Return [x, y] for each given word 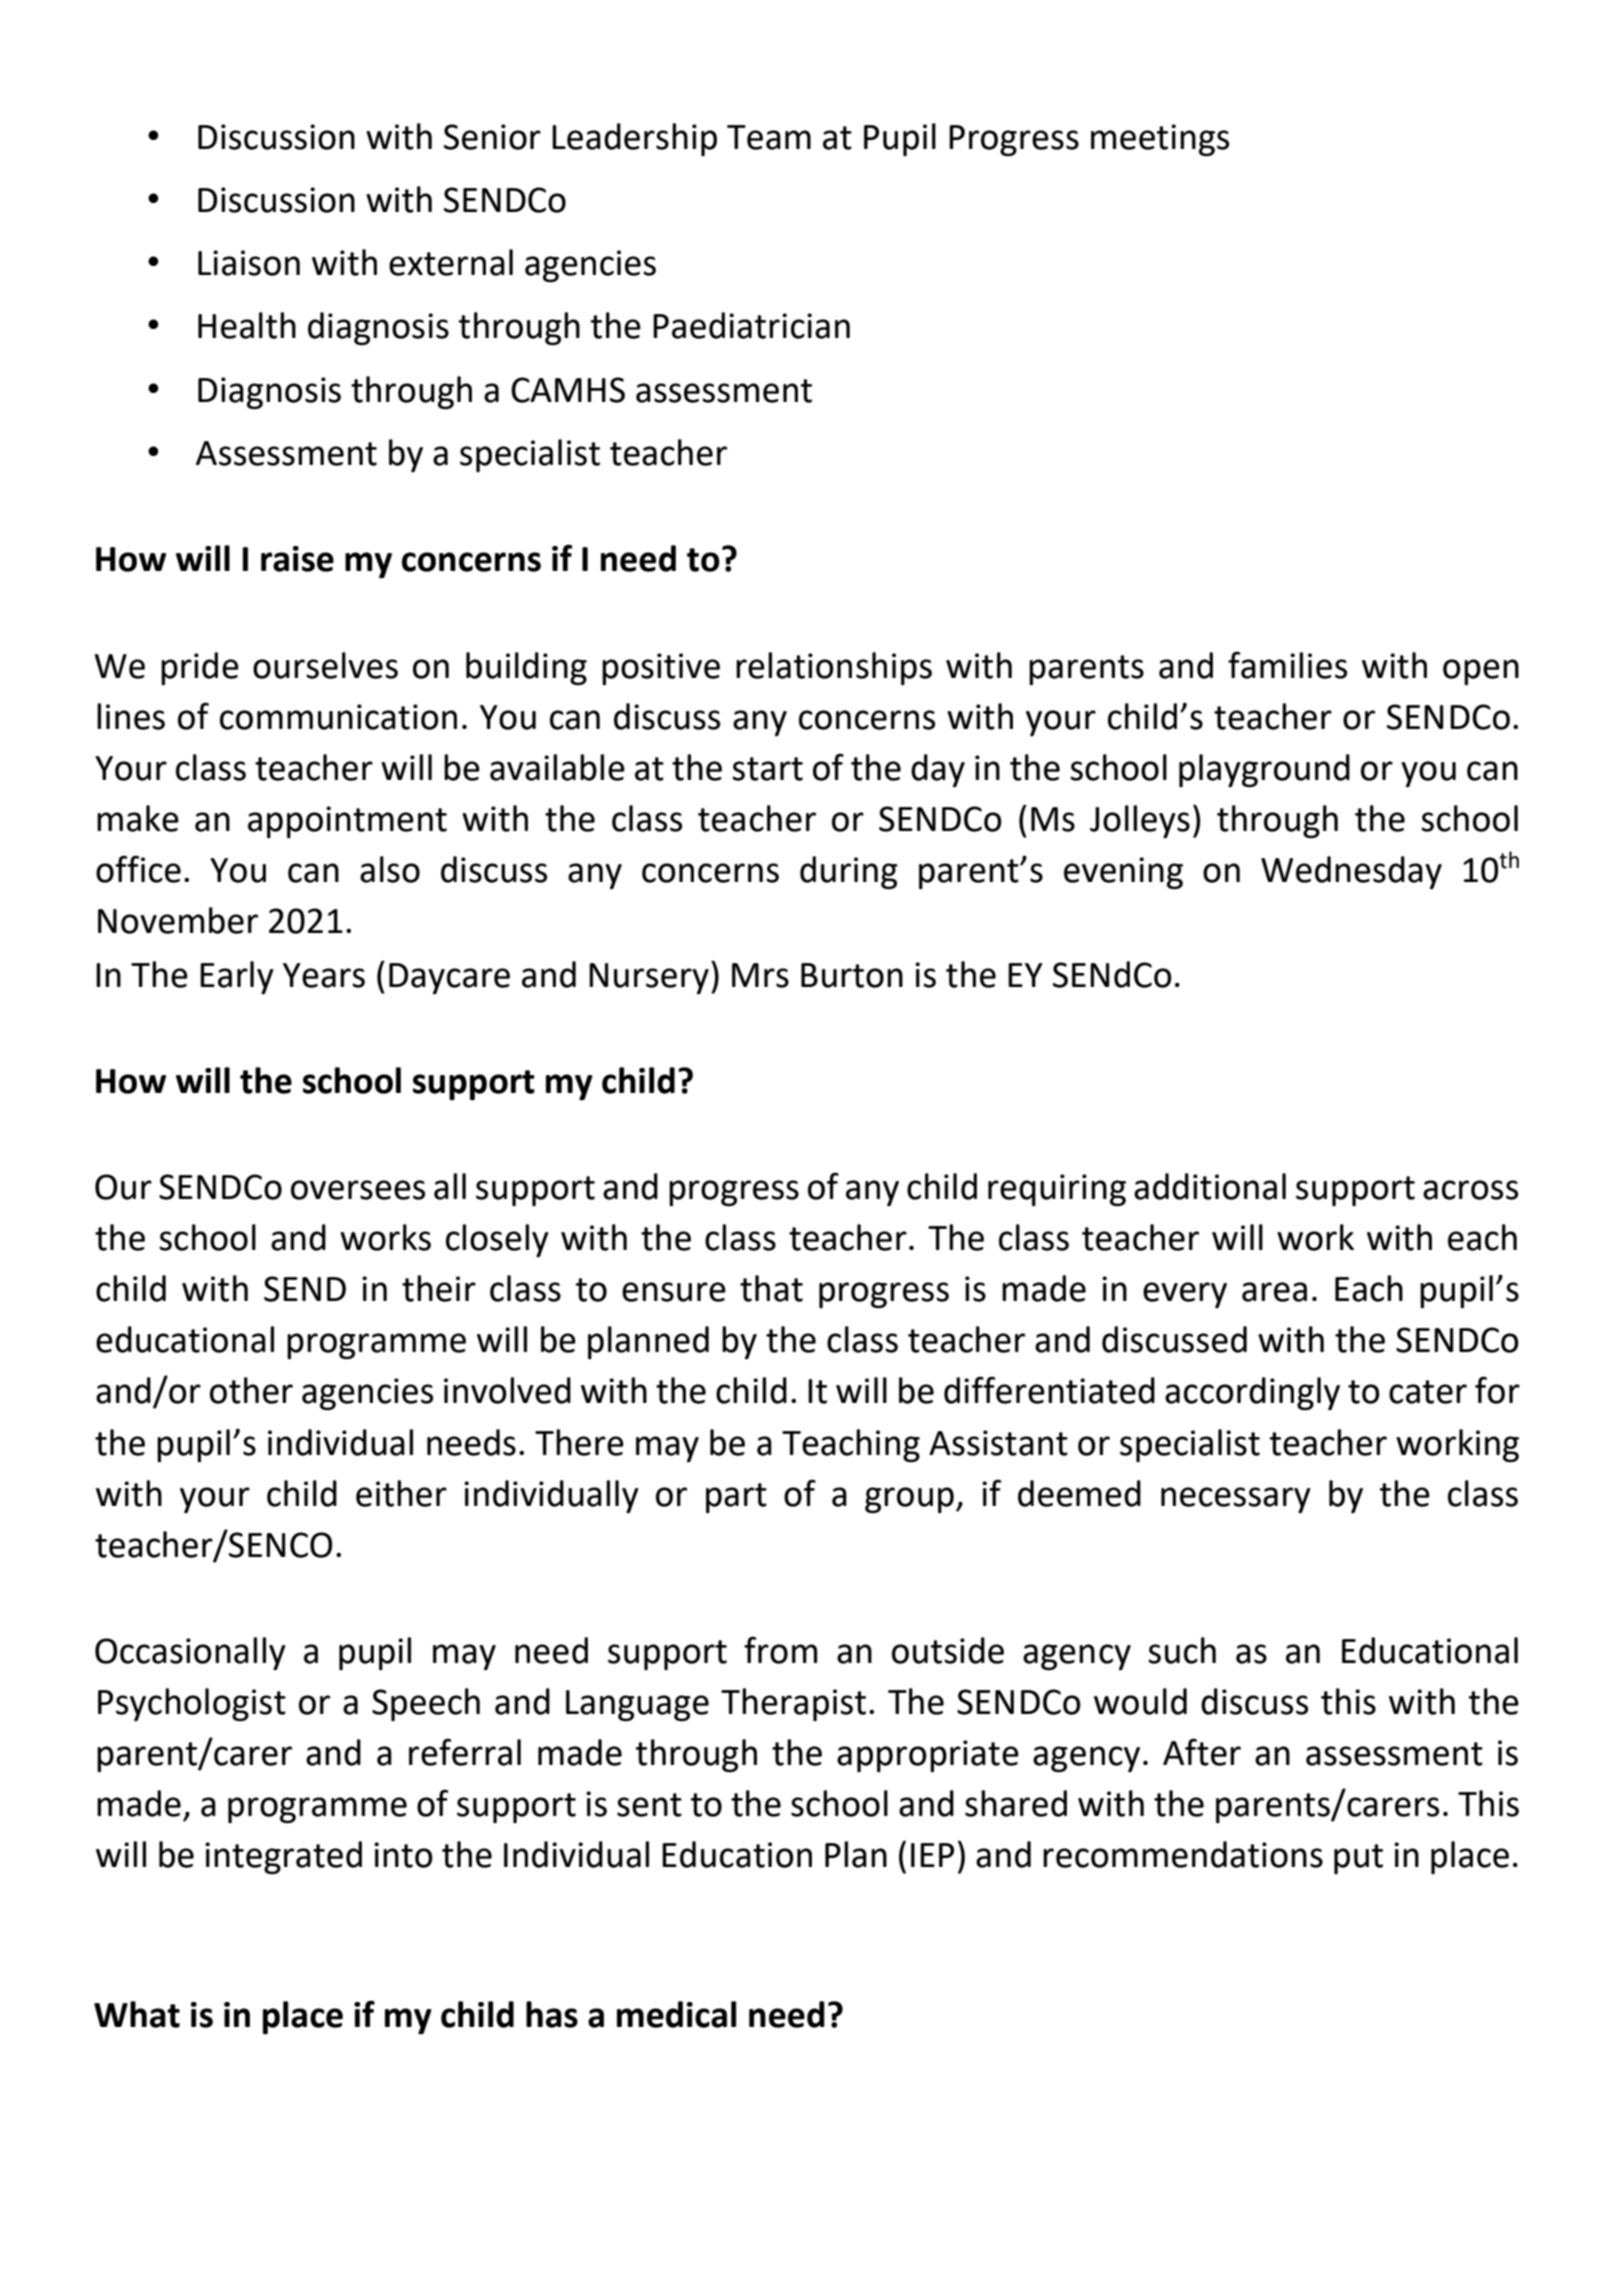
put [1358, 1859]
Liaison [249, 263]
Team [769, 137]
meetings [1160, 140]
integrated [283, 1857]
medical [676, 2014]
